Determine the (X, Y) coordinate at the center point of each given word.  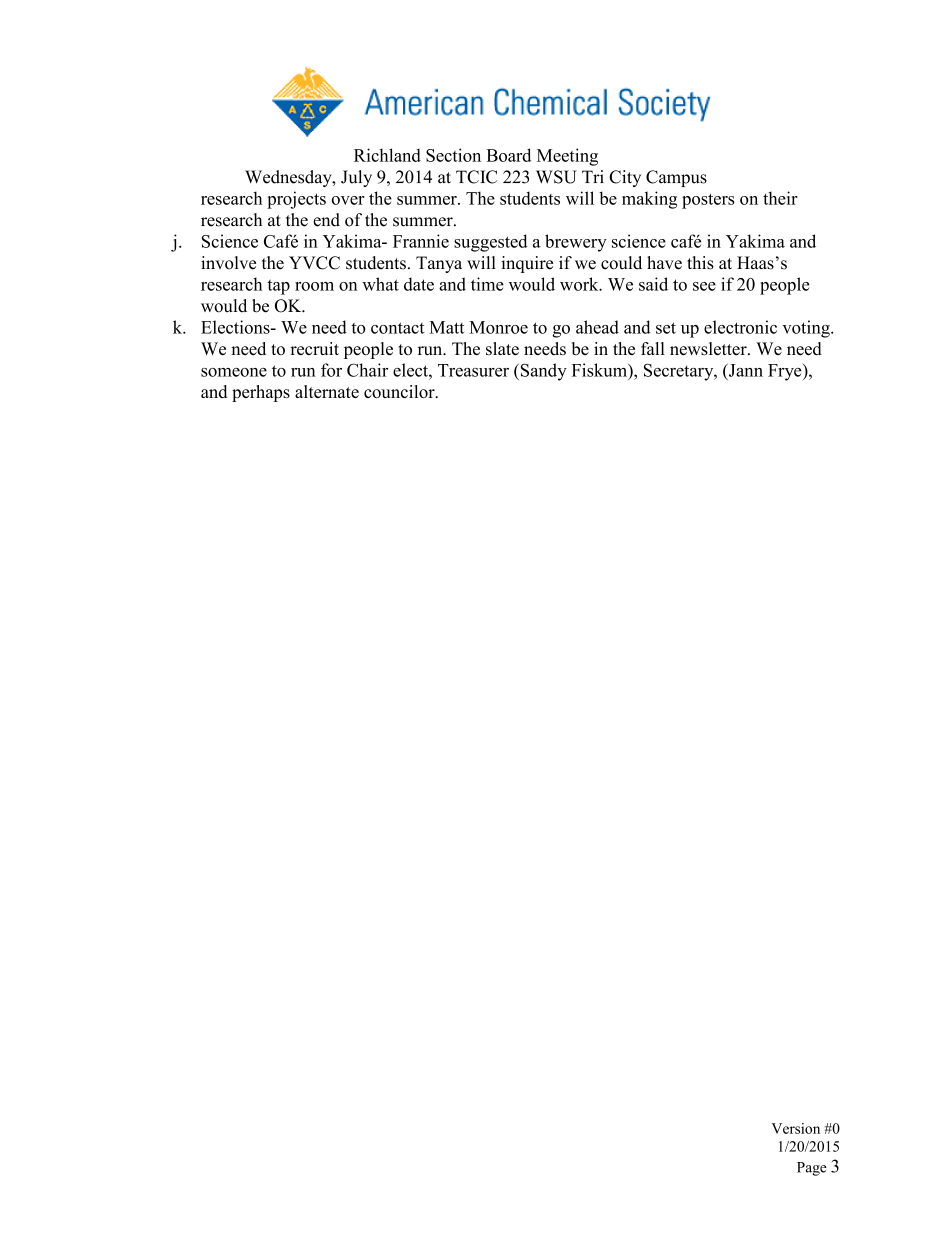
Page (812, 1169)
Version (796, 1128)
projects (296, 200)
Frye (786, 372)
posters (708, 201)
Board (508, 155)
